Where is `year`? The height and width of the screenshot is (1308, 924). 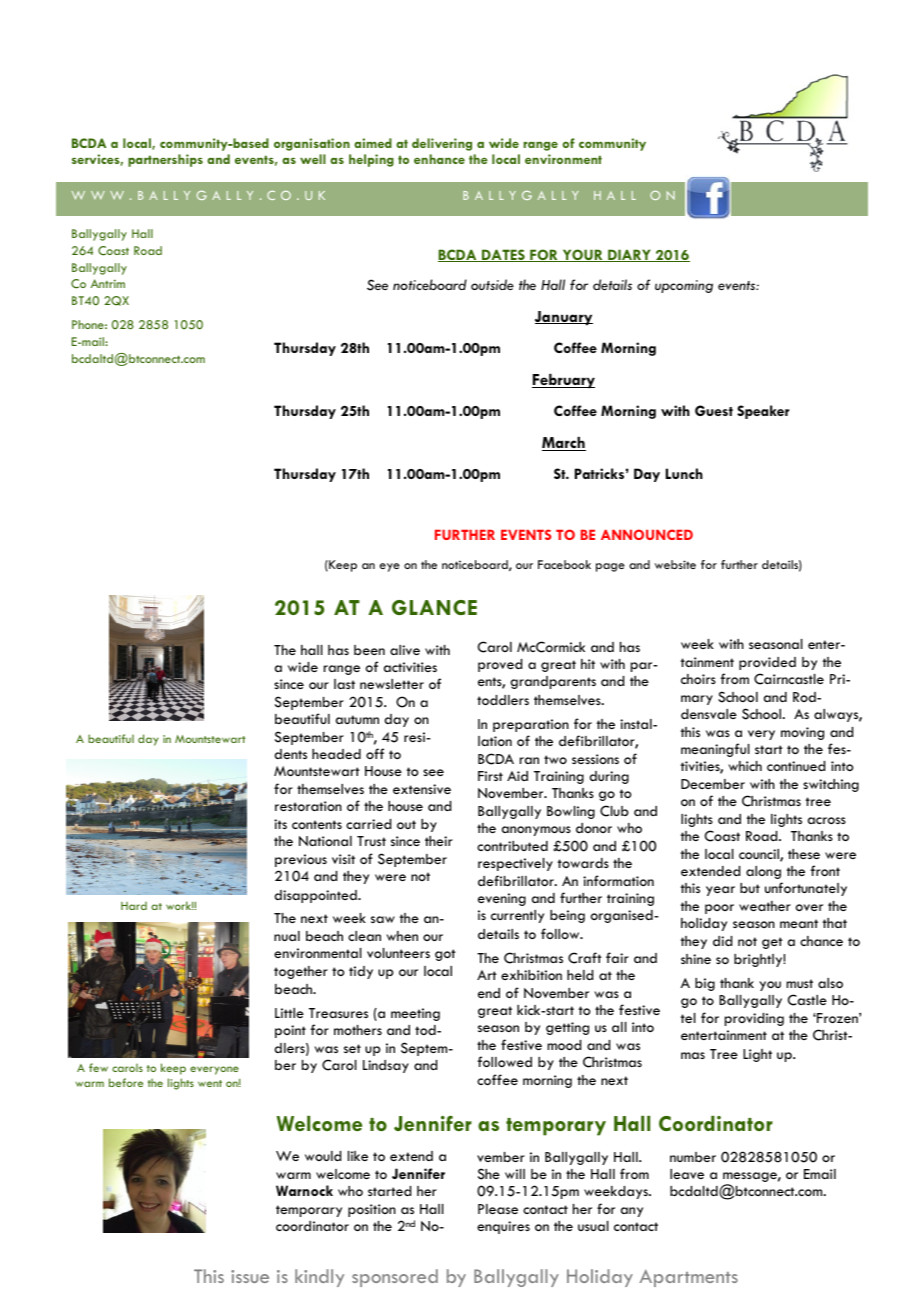 year is located at coordinates (720, 891).
